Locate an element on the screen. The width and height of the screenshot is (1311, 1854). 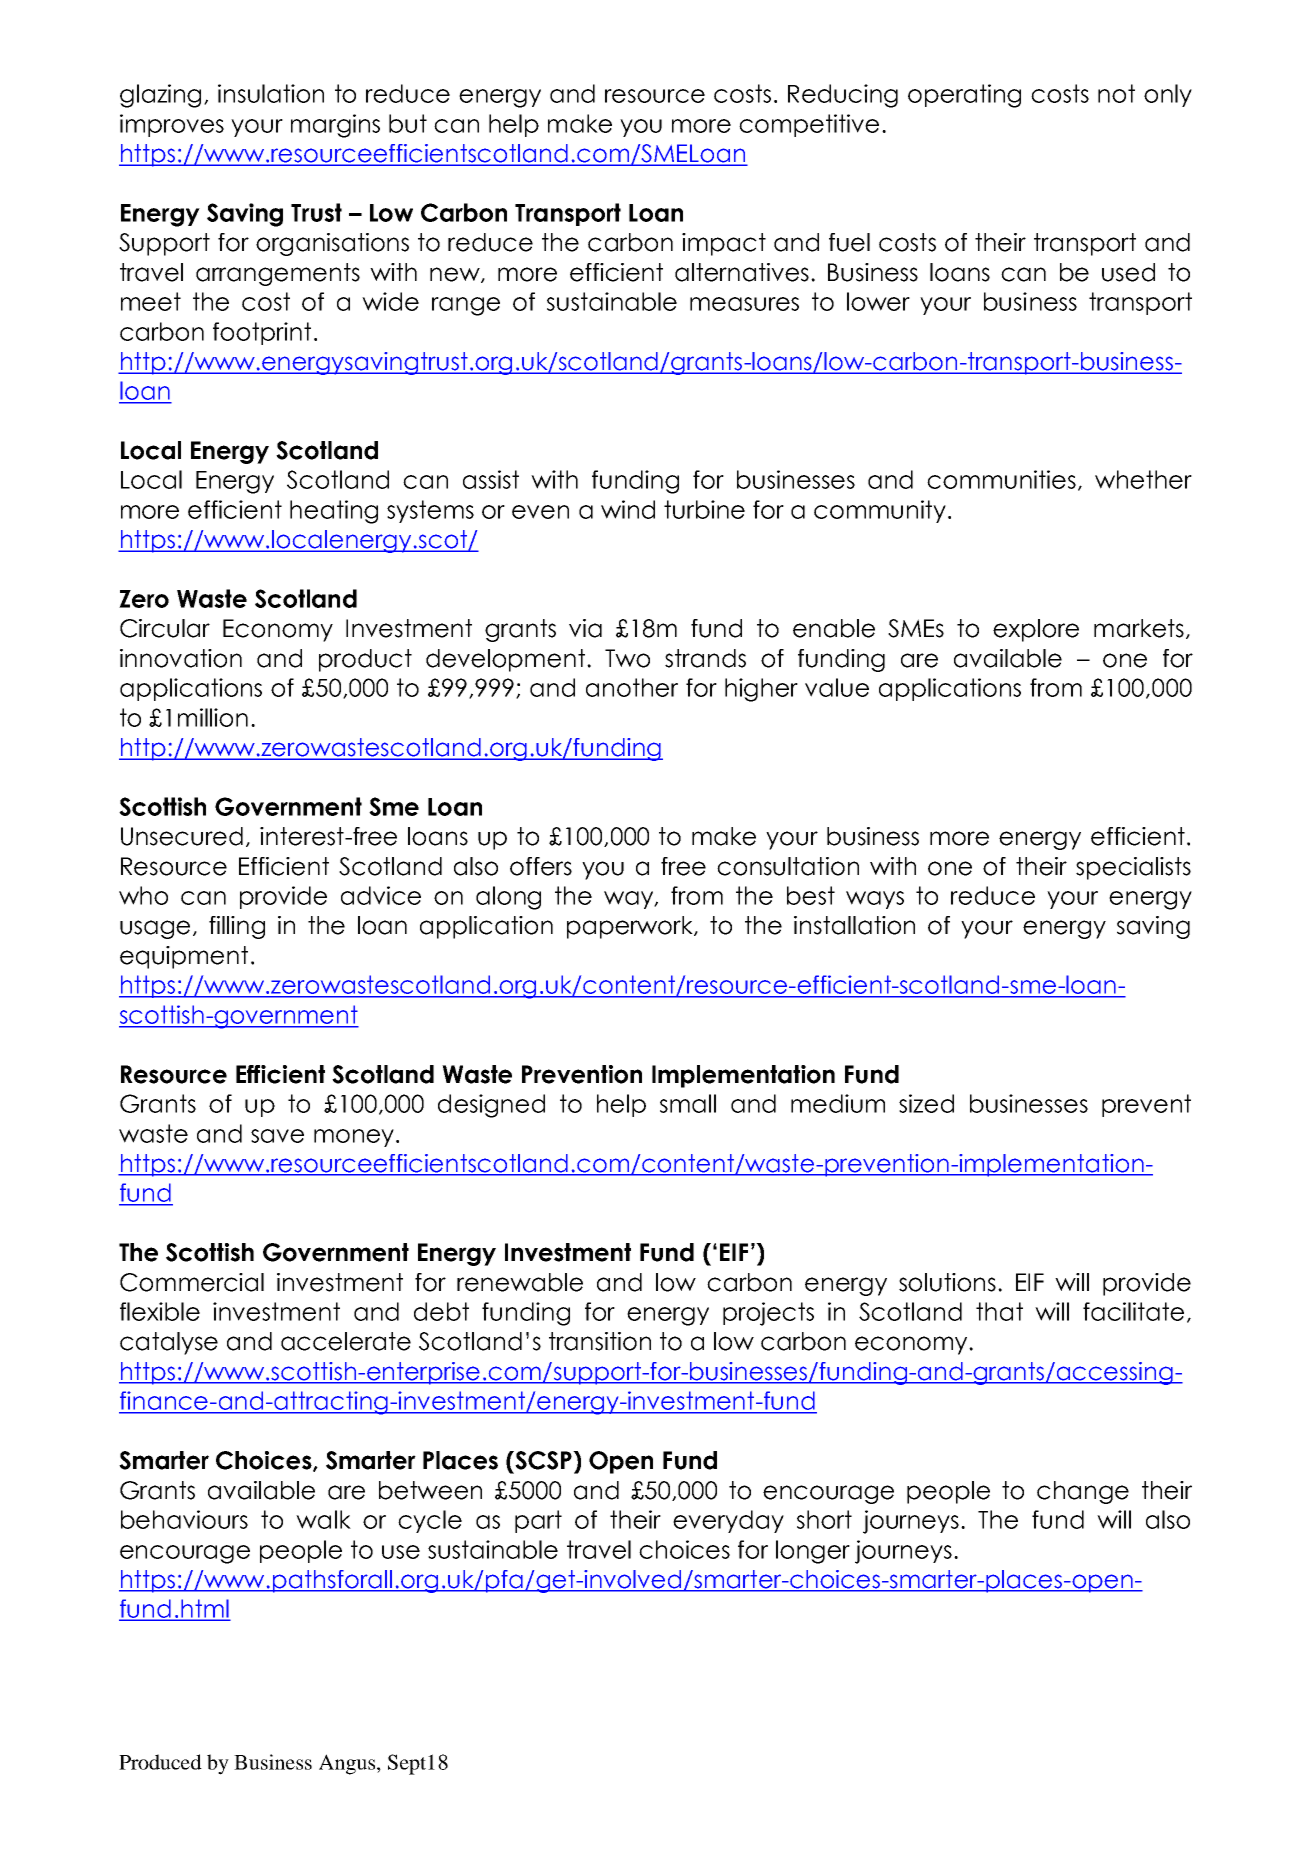
operating is located at coordinates (964, 96).
